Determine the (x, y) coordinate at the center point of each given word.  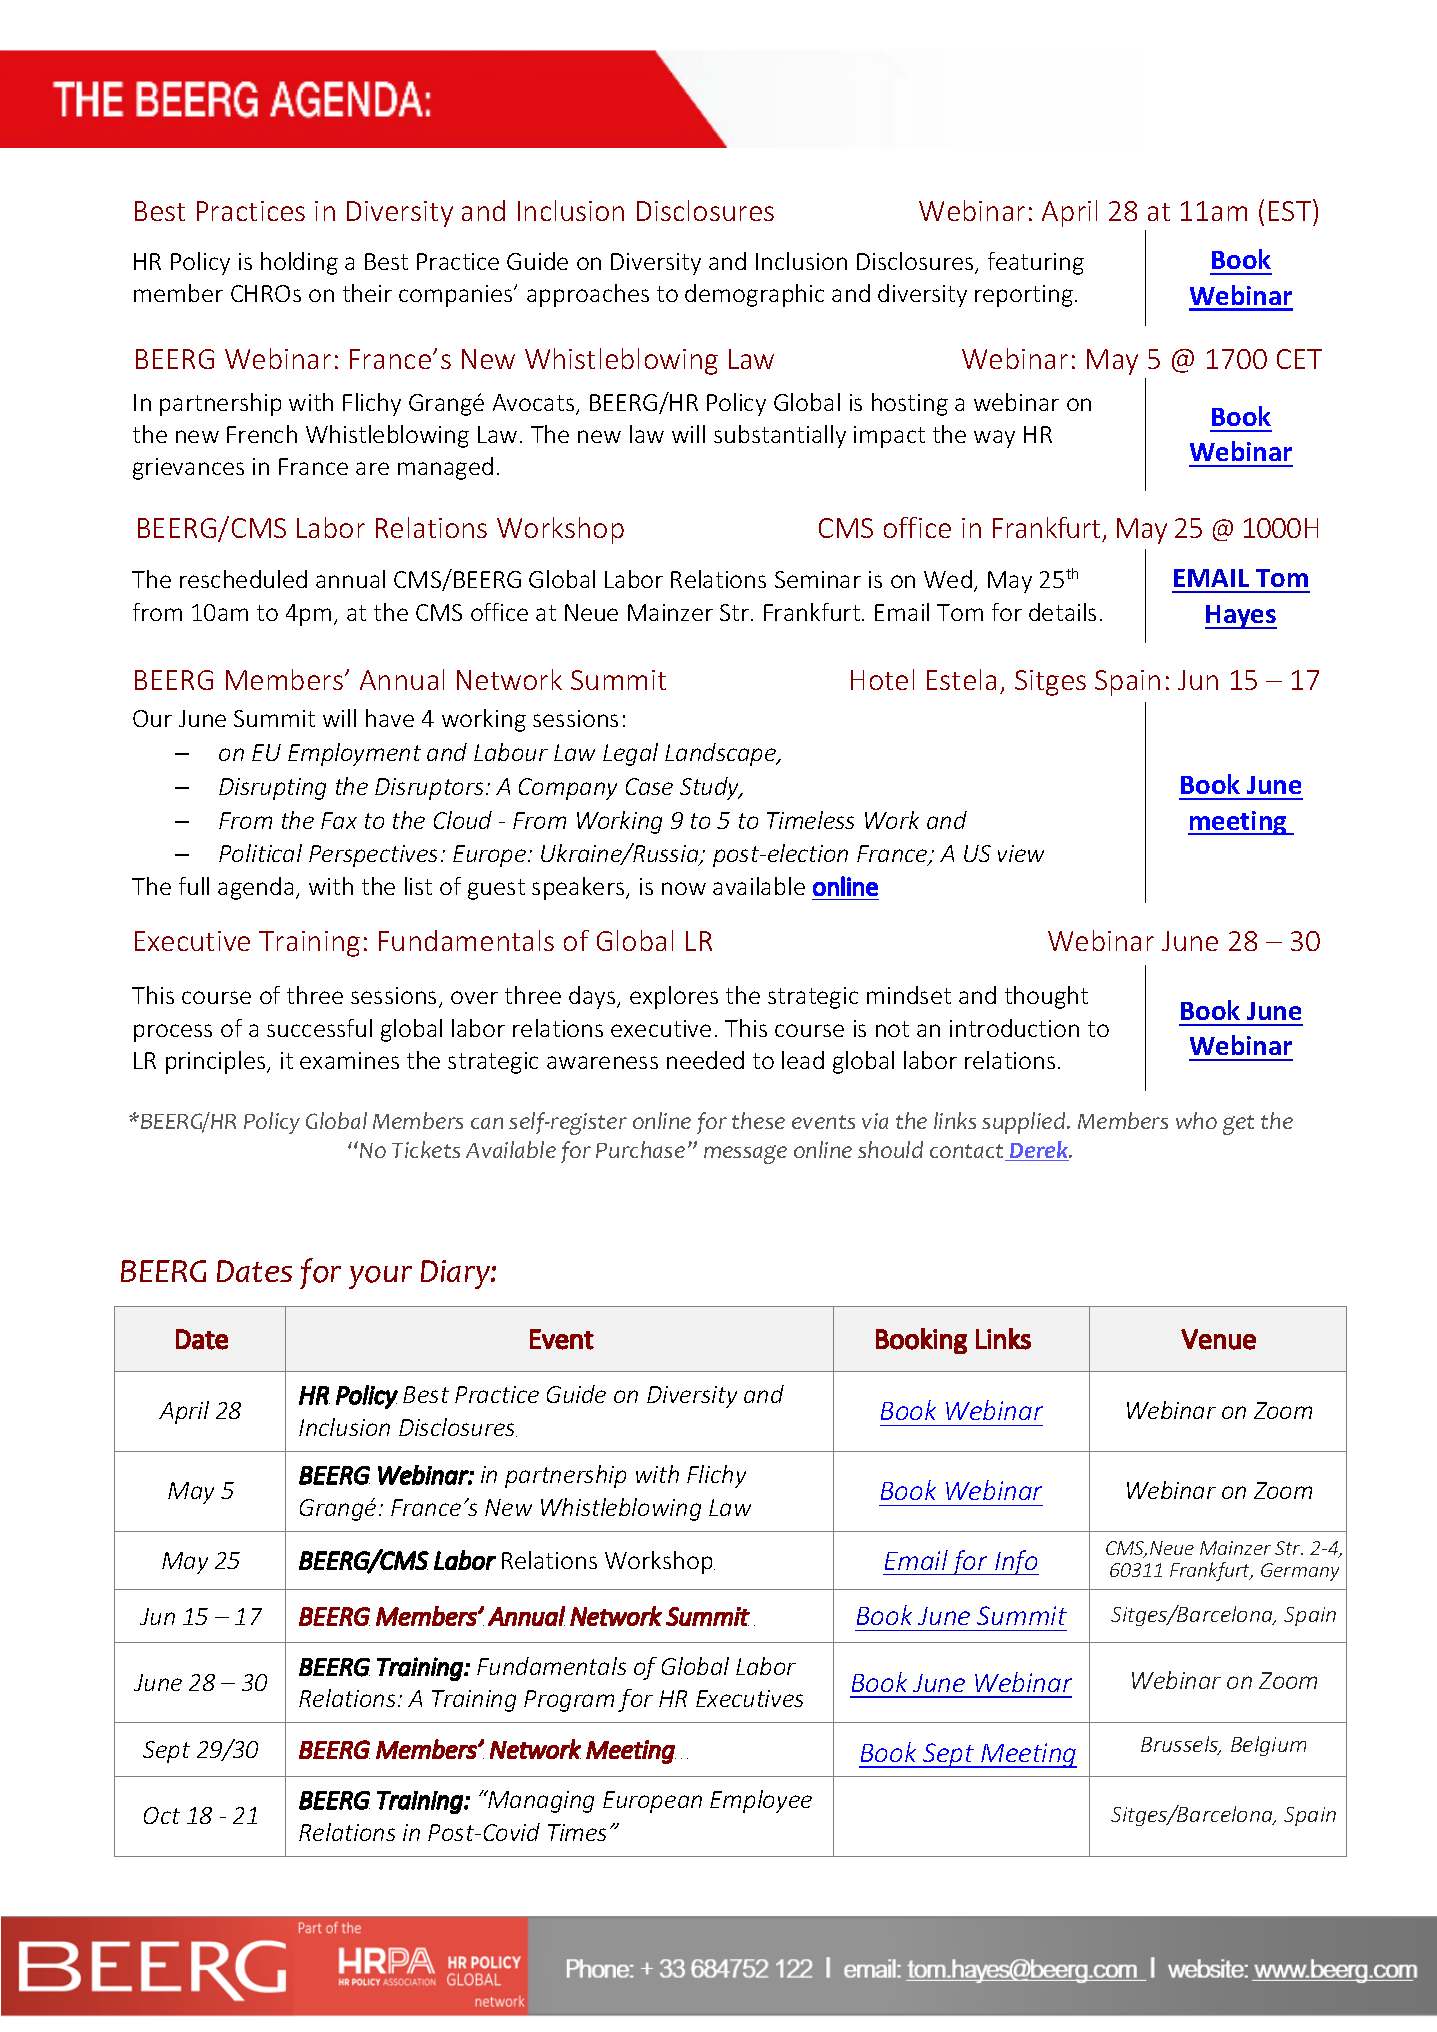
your (380, 1277)
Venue (1218, 1339)
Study (711, 788)
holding (299, 263)
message (745, 1154)
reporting (1024, 296)
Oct (162, 1815)
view (1021, 853)
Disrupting (272, 789)
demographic (754, 295)
